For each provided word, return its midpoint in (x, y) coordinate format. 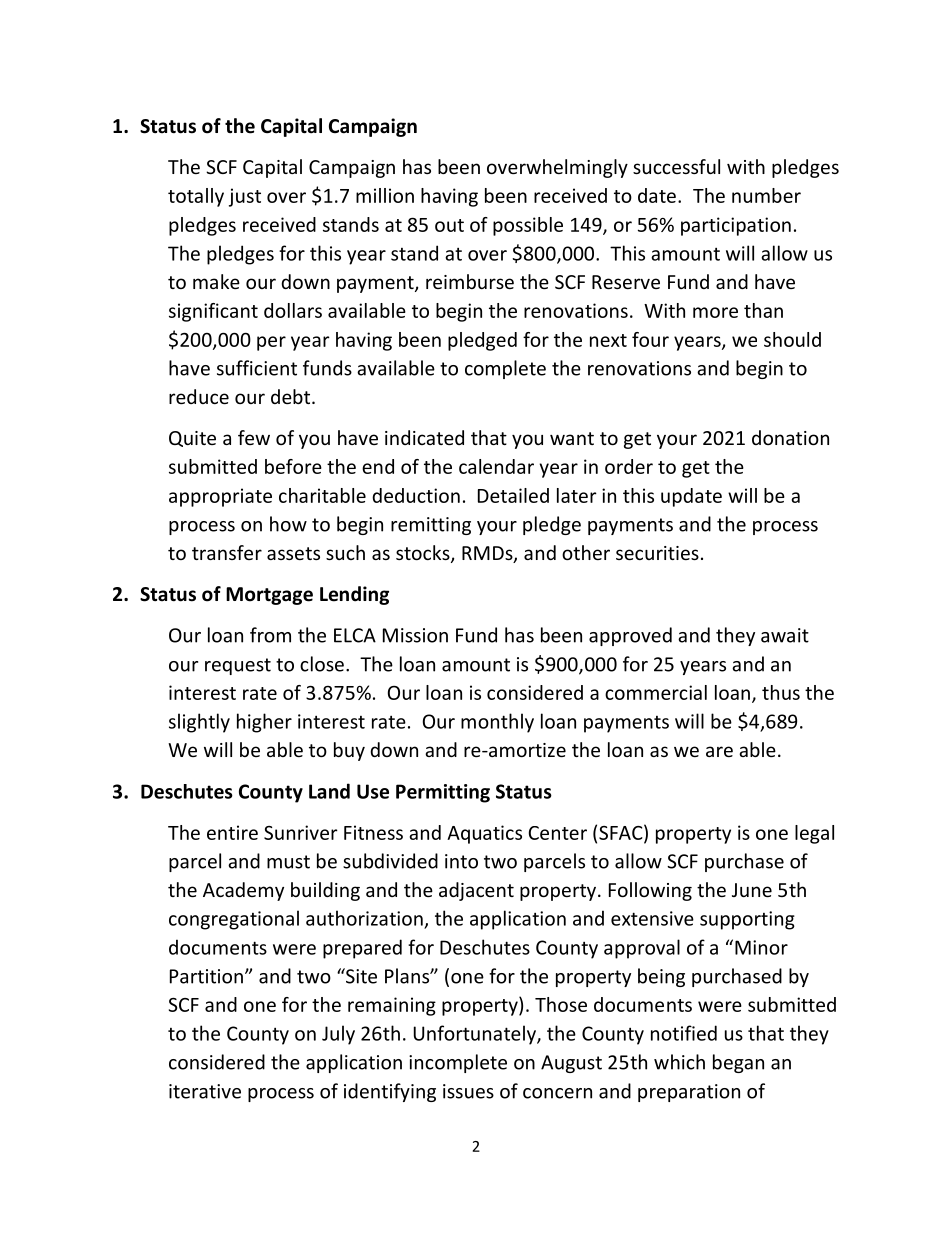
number (766, 195)
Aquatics (484, 834)
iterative (205, 1091)
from (270, 635)
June (752, 890)
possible (528, 226)
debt (292, 396)
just (245, 197)
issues (468, 1091)
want (572, 438)
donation (790, 437)
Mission (415, 635)
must (288, 862)
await (785, 635)
